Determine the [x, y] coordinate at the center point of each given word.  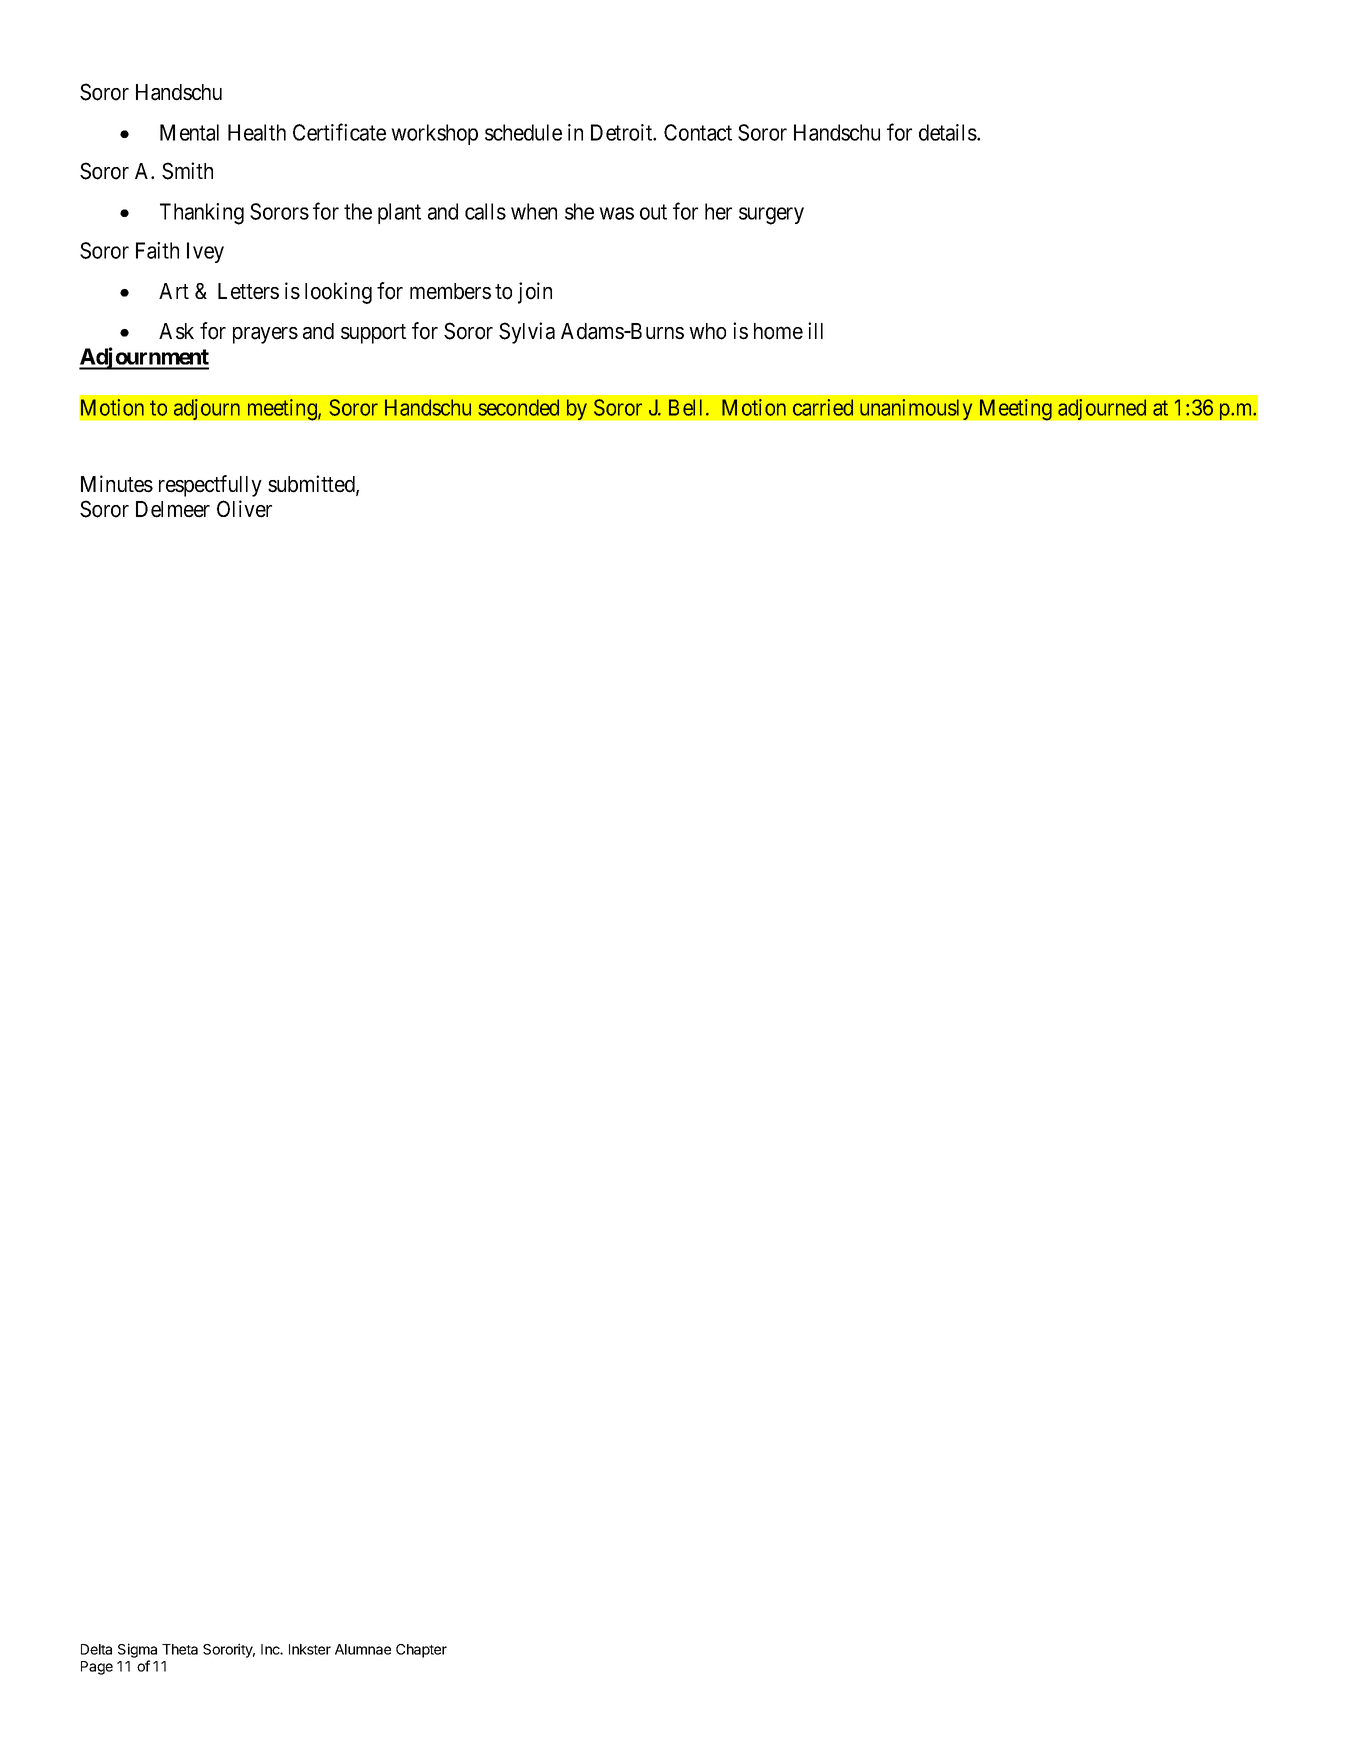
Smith [187, 171]
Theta [180, 1649]
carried [823, 407]
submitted [312, 485]
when [534, 211]
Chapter [421, 1651]
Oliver [244, 509]
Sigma [137, 1650]
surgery [771, 216]
